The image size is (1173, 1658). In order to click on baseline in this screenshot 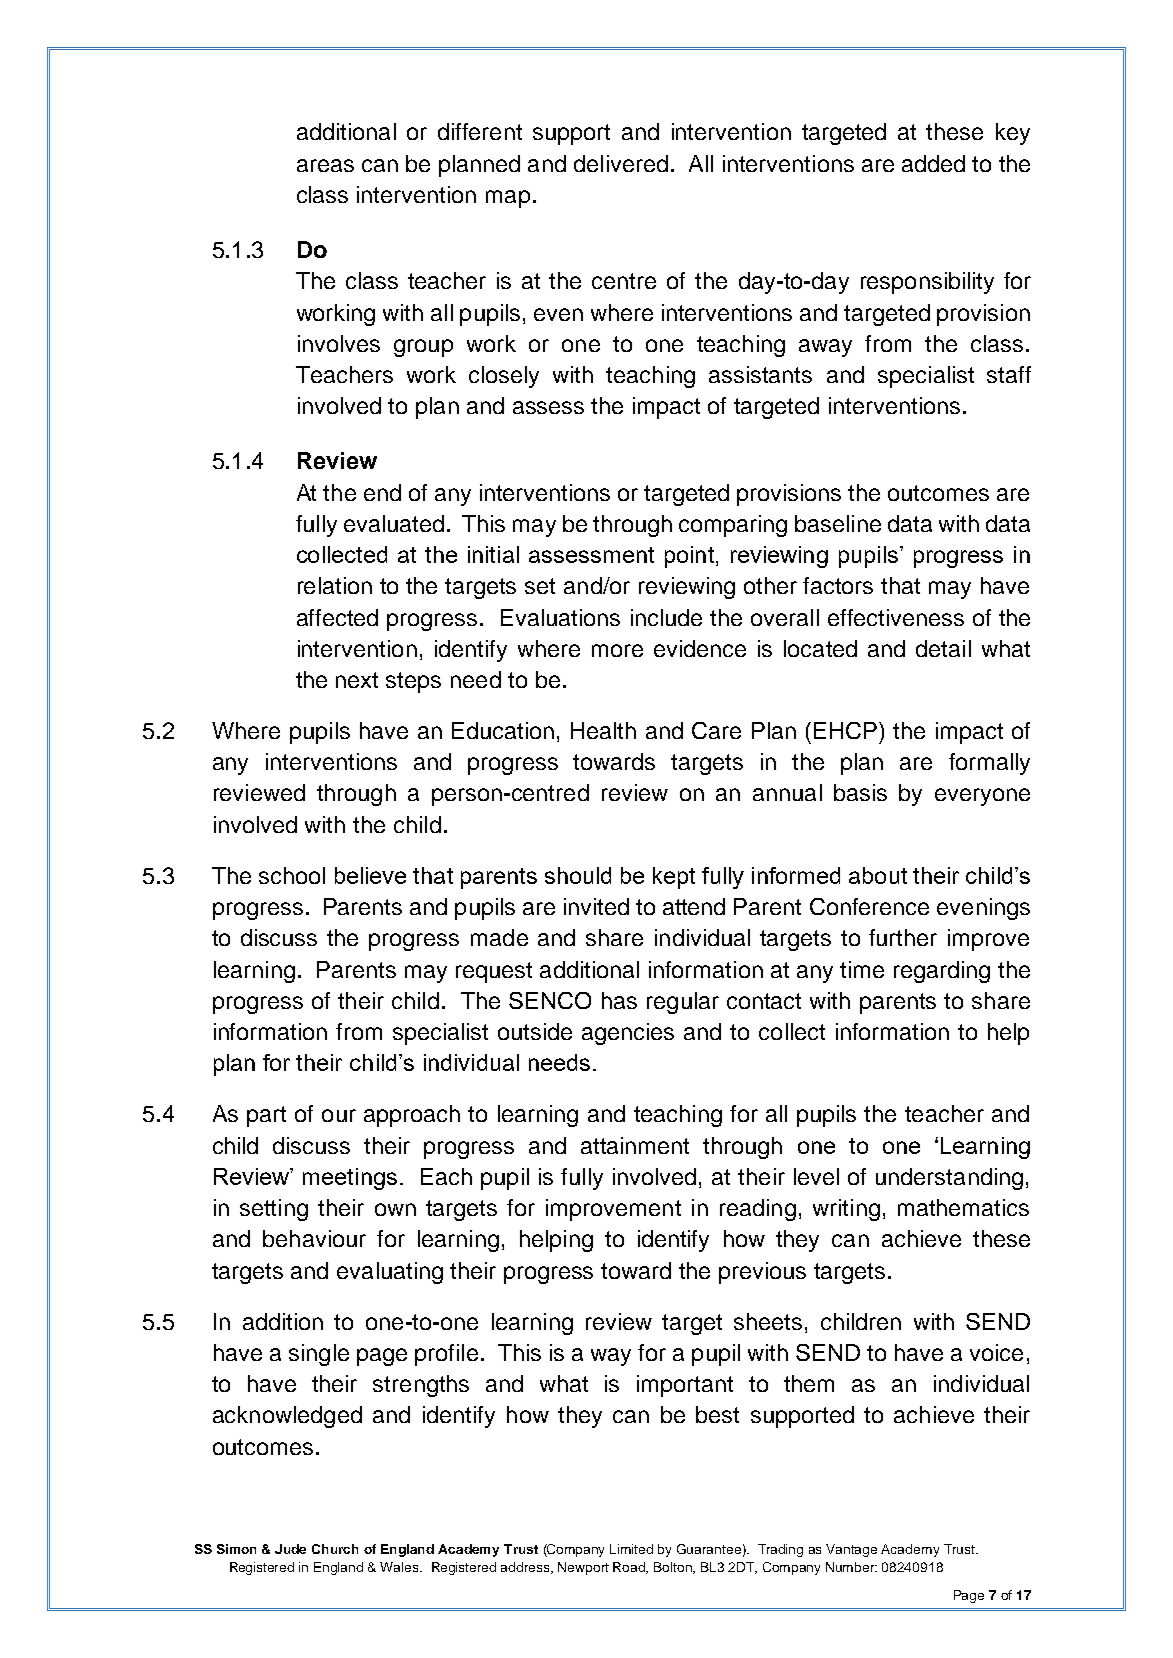, I will do `click(838, 523)`.
